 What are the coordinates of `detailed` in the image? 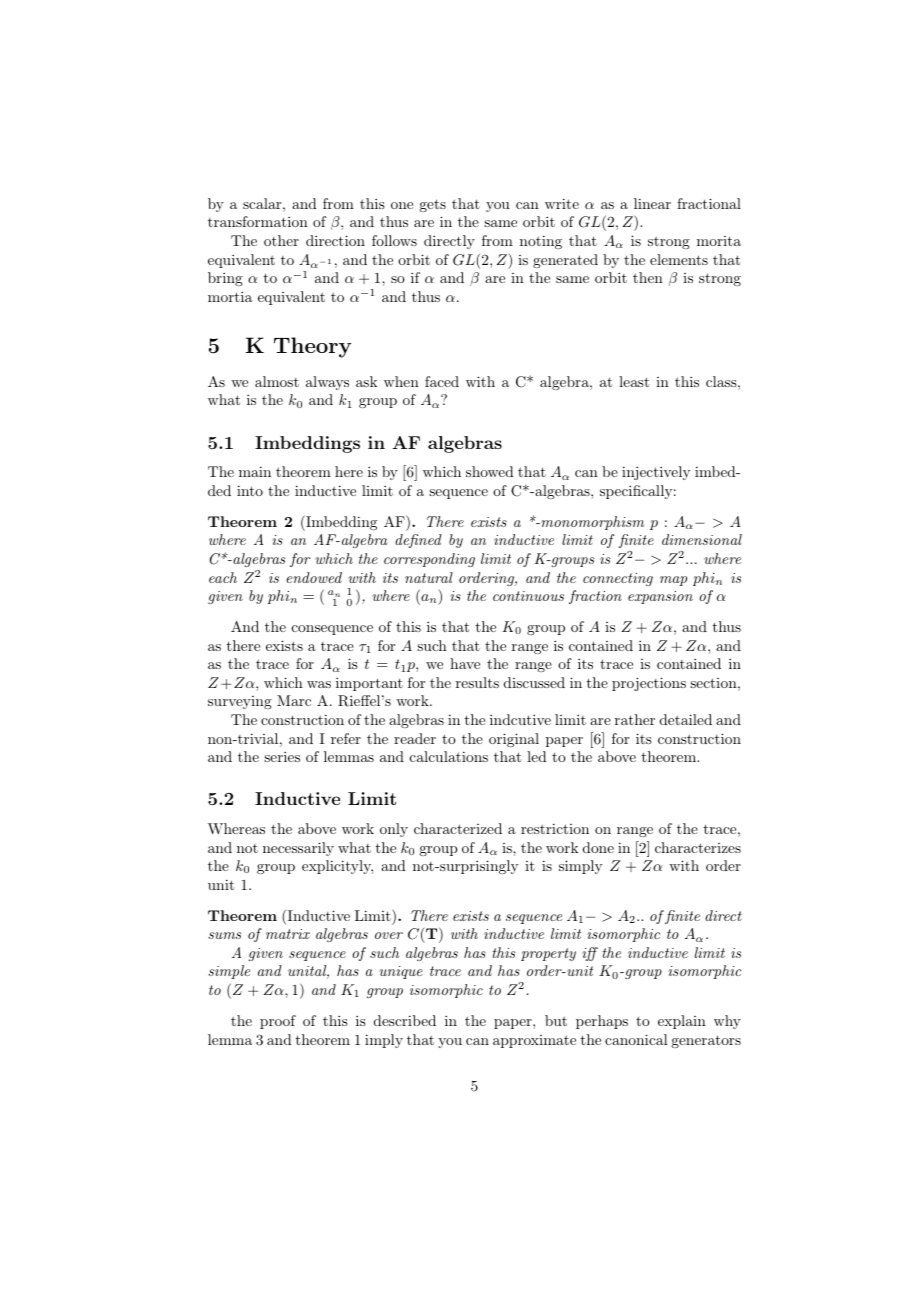 It's located at (686, 719).
